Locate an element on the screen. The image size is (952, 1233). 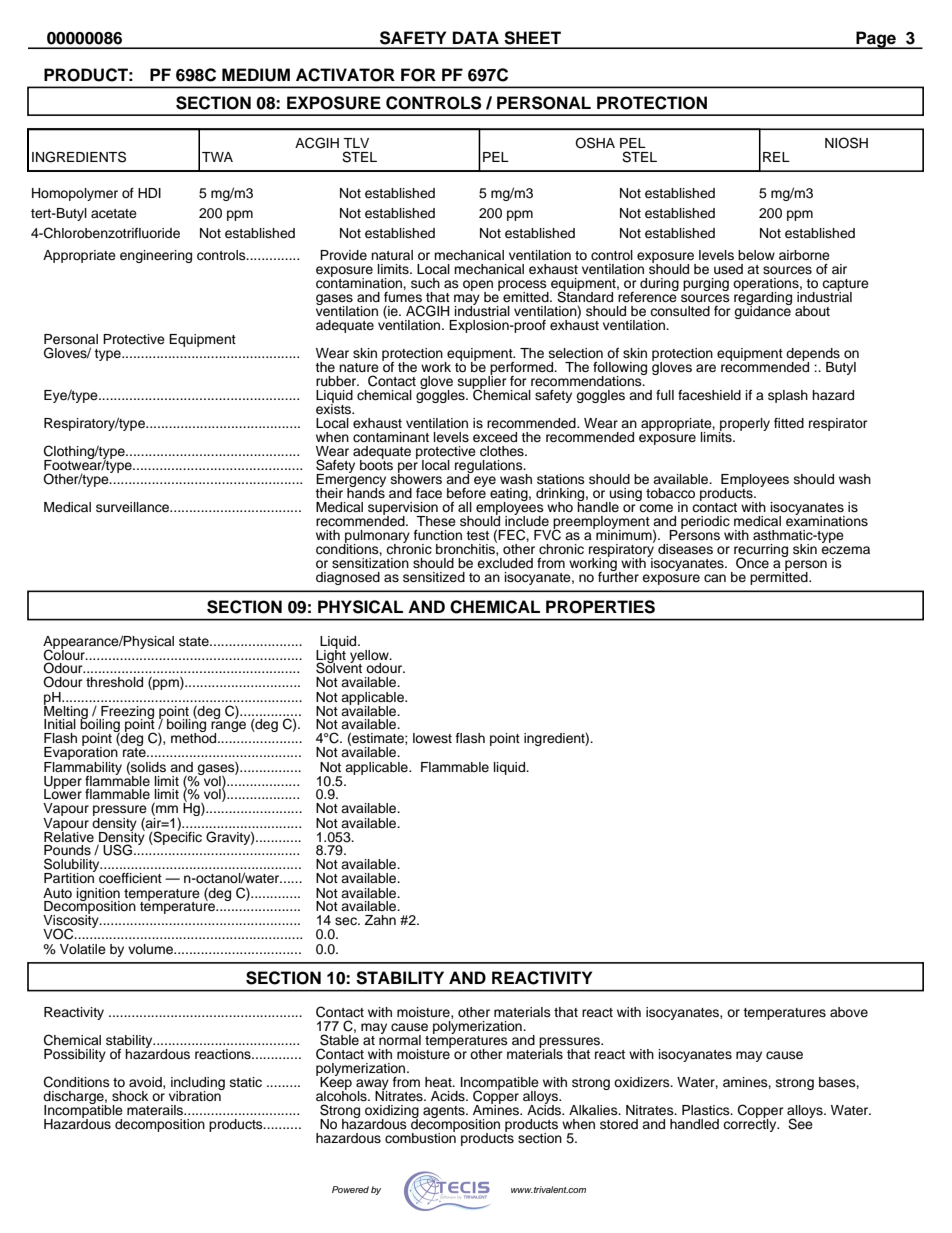
above is located at coordinates (849, 1012).
